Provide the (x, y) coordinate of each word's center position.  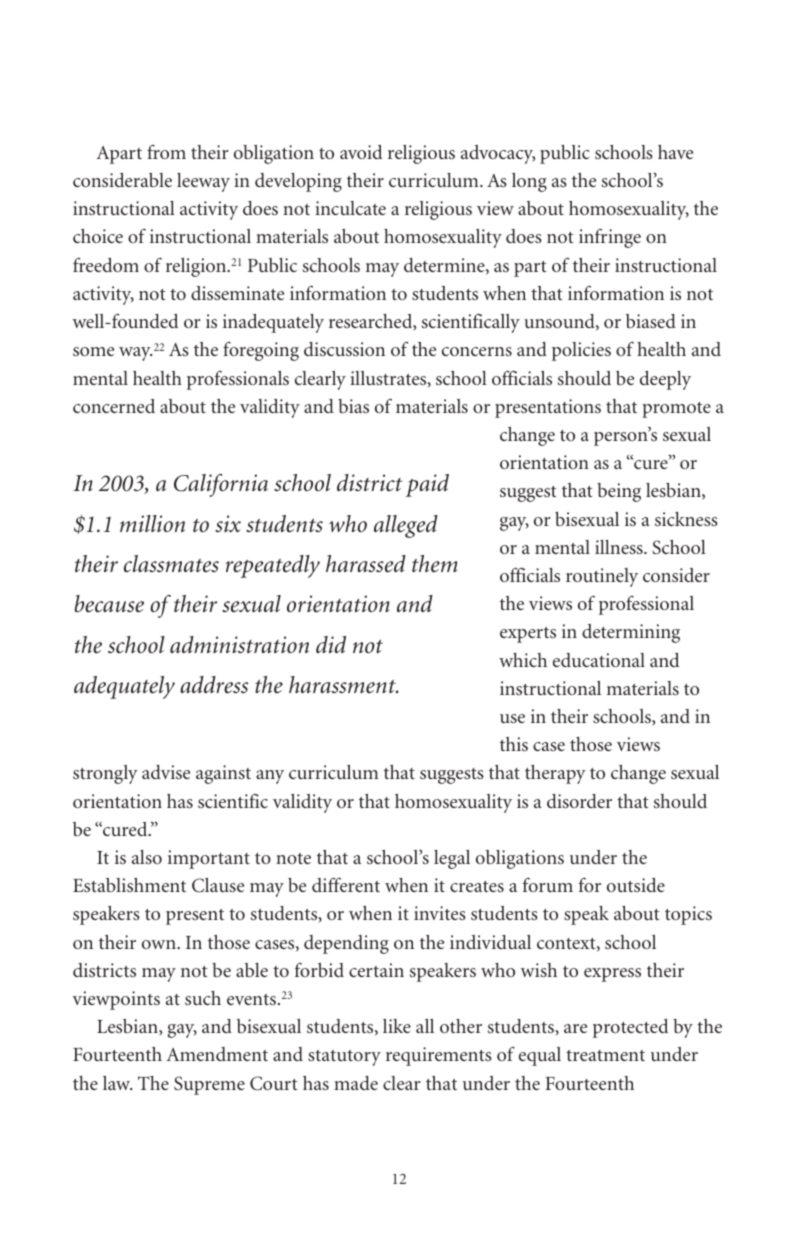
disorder (579, 801)
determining (631, 633)
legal (452, 859)
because (109, 604)
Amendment (217, 1054)
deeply (665, 380)
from (166, 152)
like (397, 1026)
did (331, 644)
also (147, 857)
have (675, 152)
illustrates (389, 379)
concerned (114, 406)
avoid (361, 152)
